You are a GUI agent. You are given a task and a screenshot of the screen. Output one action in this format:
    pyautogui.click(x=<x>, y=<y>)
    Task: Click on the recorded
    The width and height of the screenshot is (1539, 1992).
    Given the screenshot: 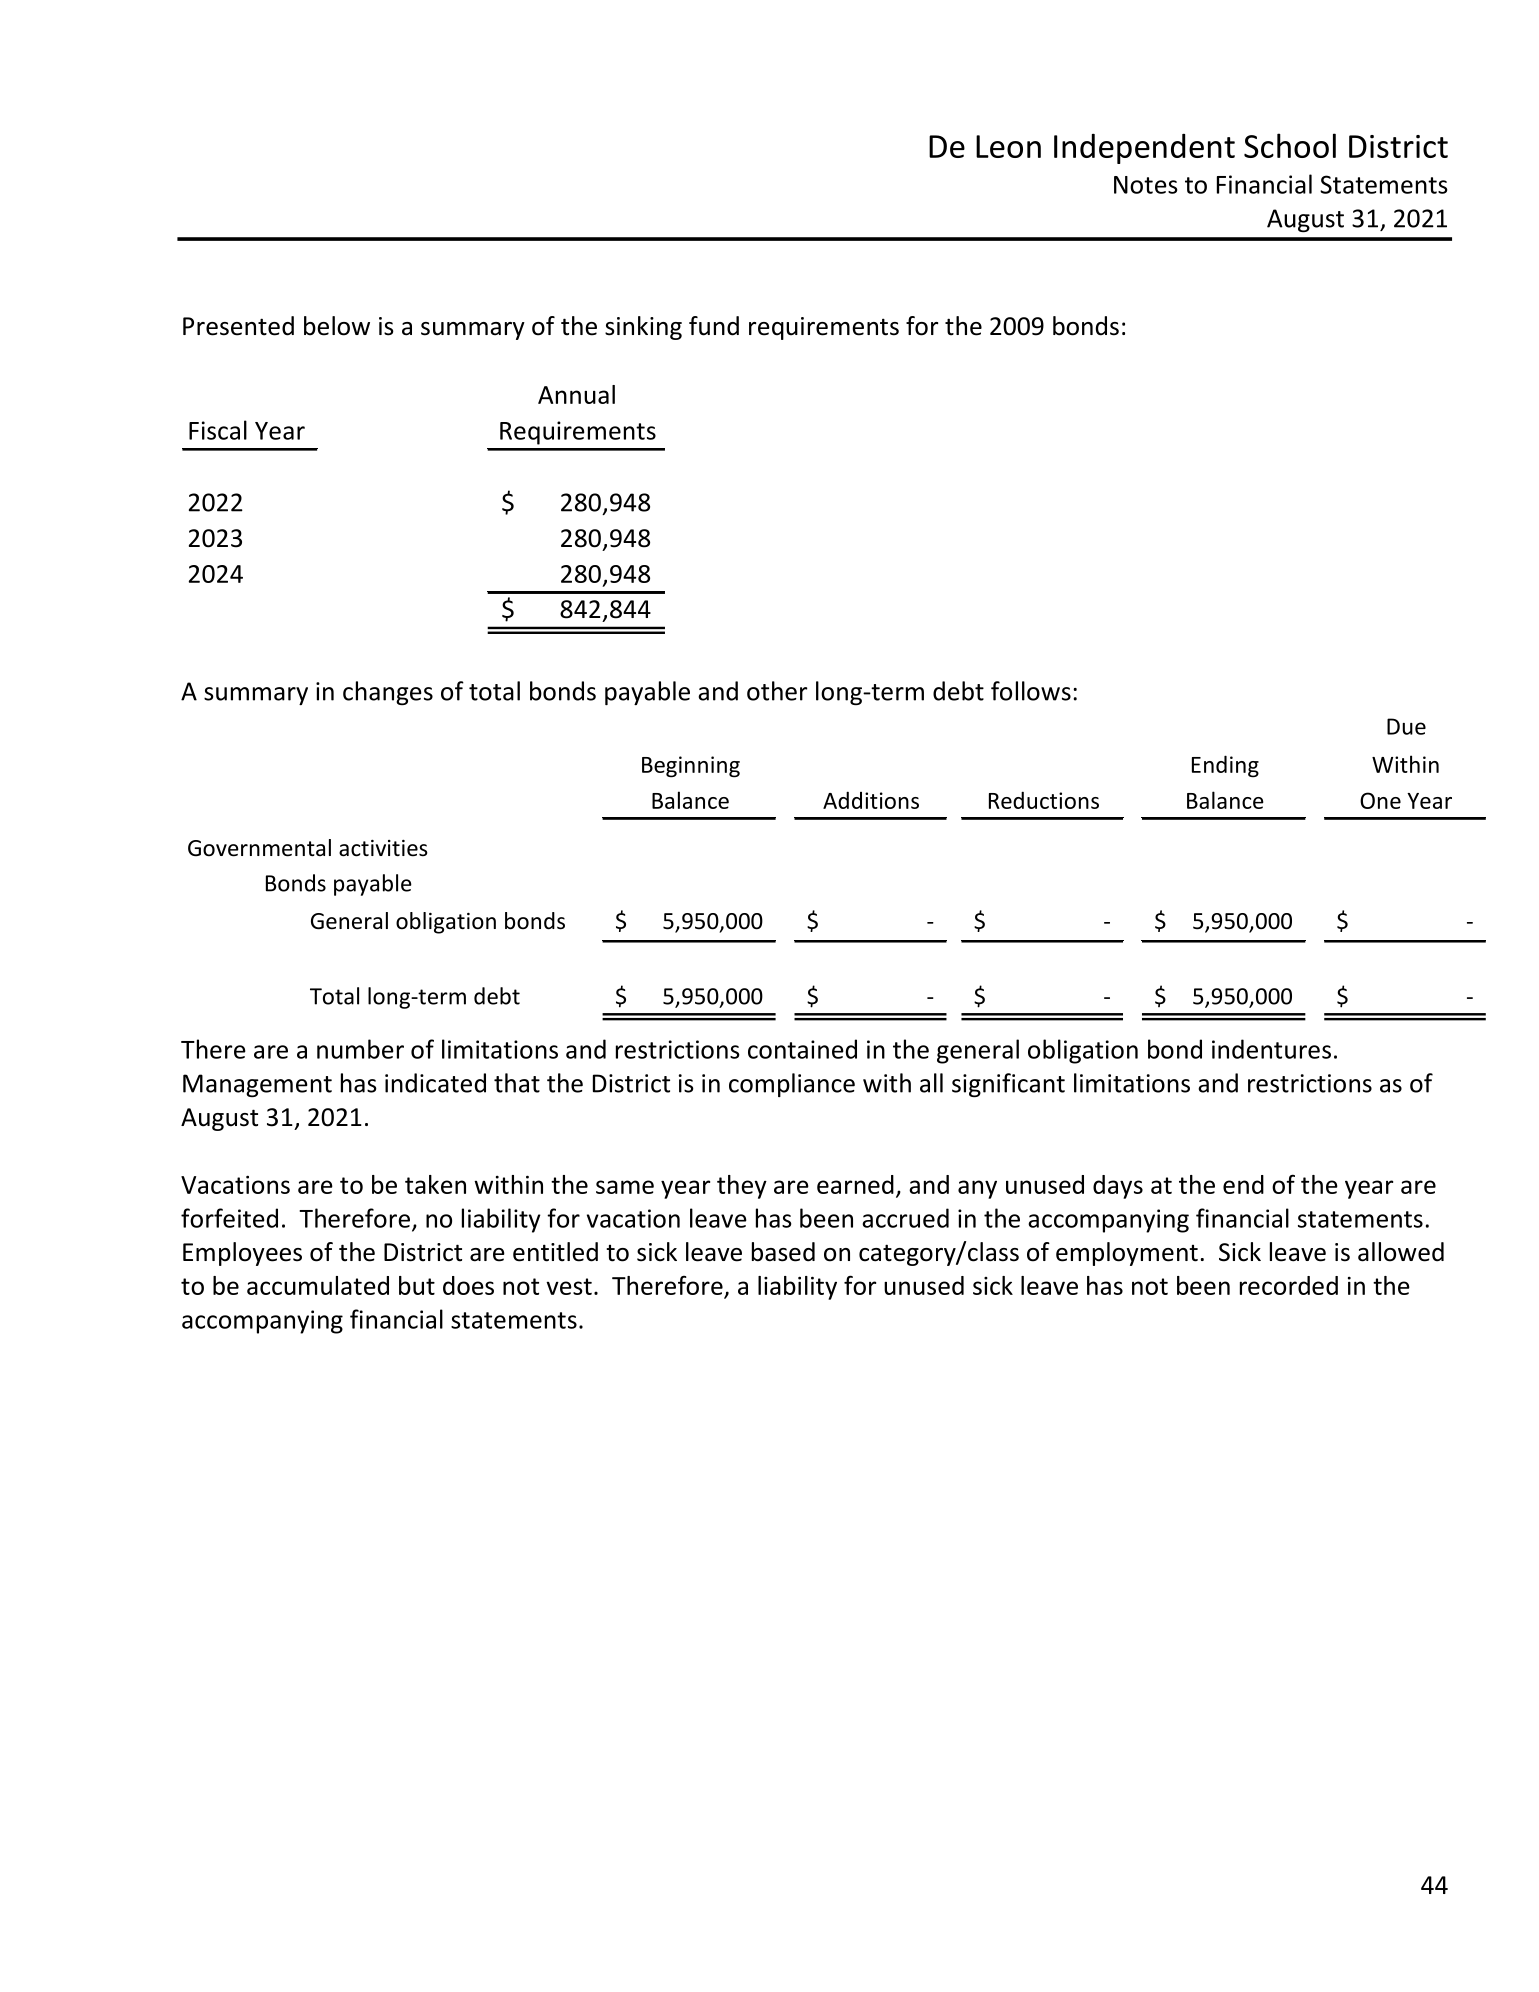 What is the action you would take?
    pyautogui.click(x=1289, y=1285)
